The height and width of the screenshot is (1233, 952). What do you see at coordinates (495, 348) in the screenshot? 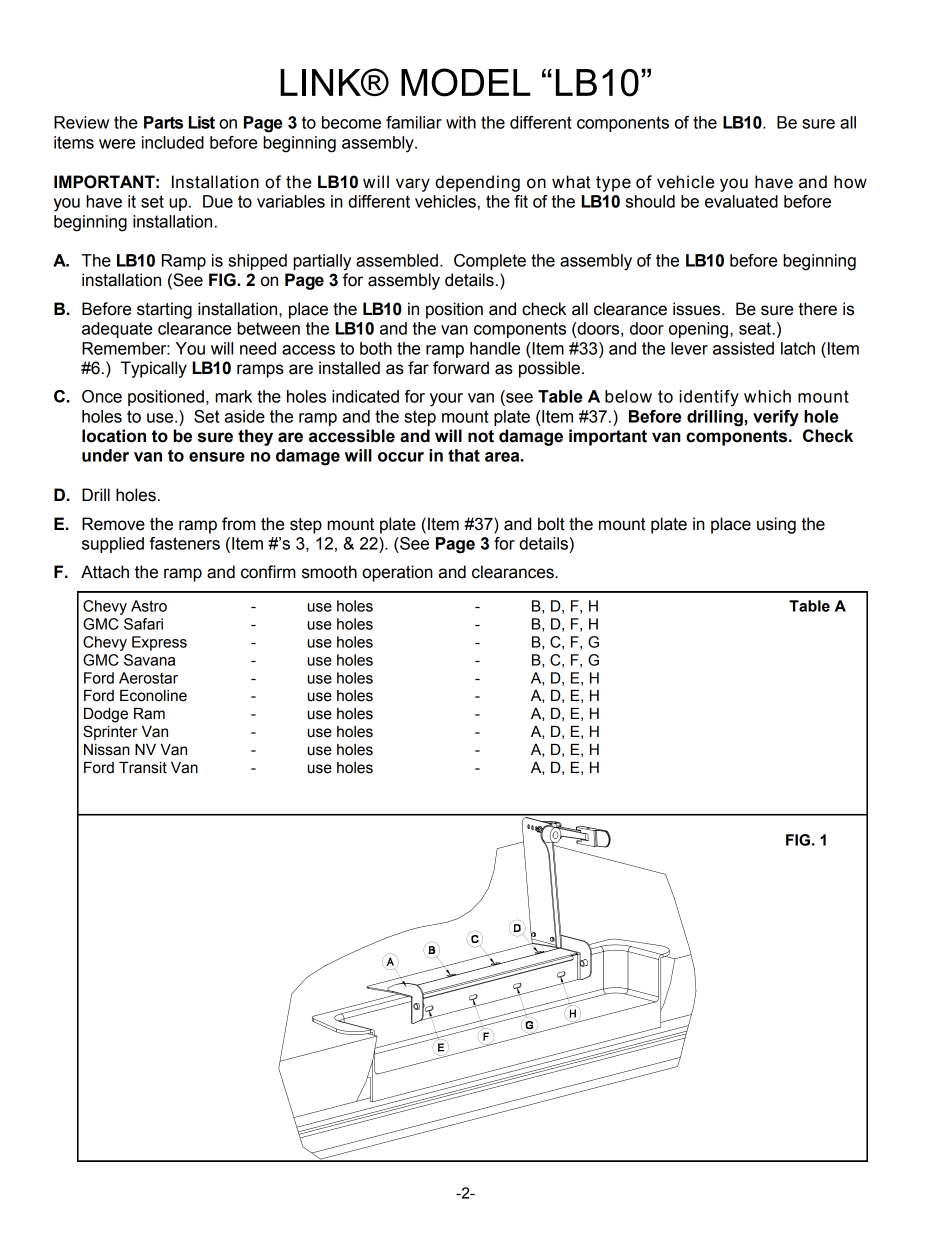
I see `handle` at bounding box center [495, 348].
